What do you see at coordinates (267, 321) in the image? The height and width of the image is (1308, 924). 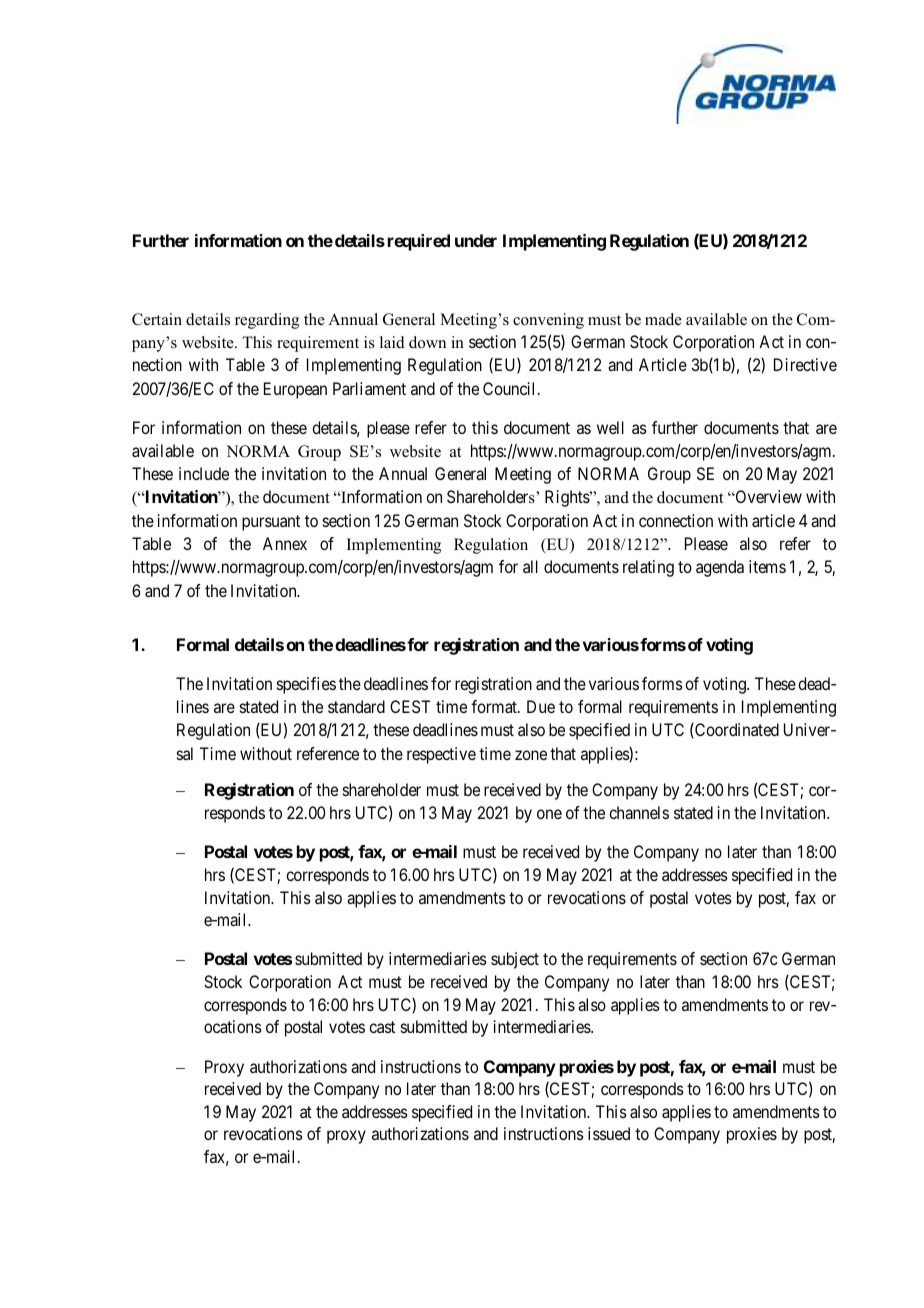 I see `regarding` at bounding box center [267, 321].
